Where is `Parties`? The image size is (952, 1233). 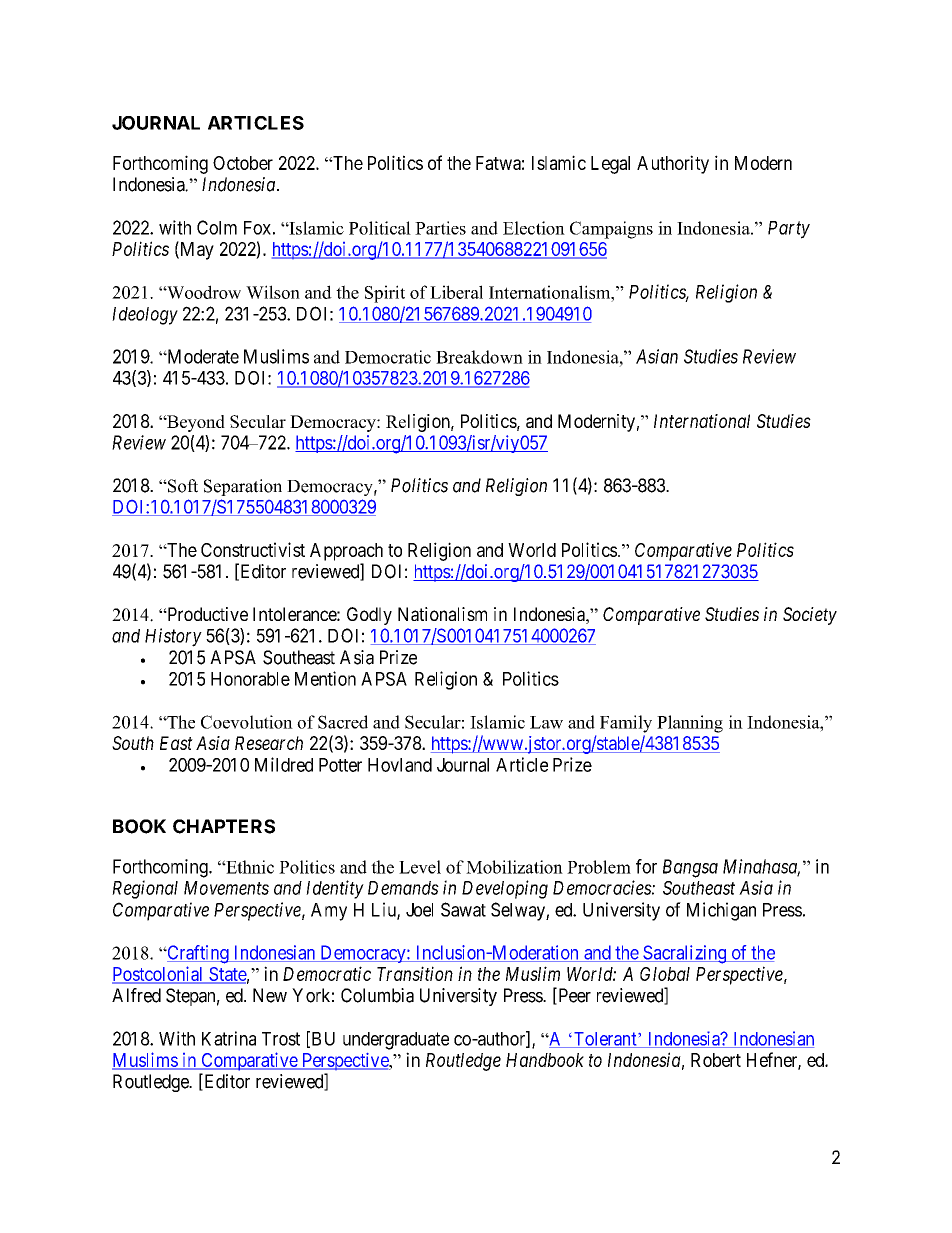 Parties is located at coordinates (440, 228).
